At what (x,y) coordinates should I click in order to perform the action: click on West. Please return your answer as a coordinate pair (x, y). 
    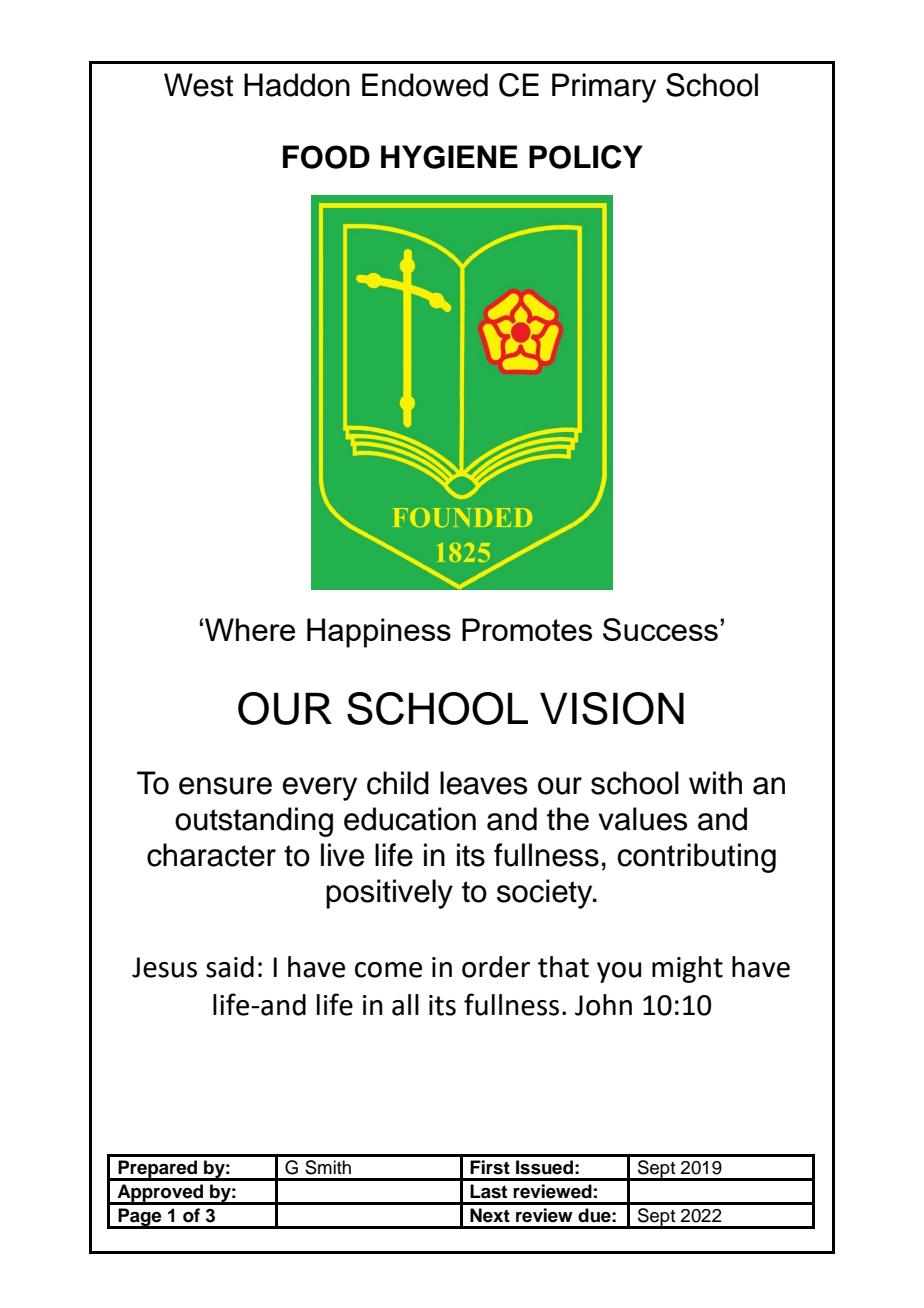
    Looking at the image, I should click on (198, 85).
